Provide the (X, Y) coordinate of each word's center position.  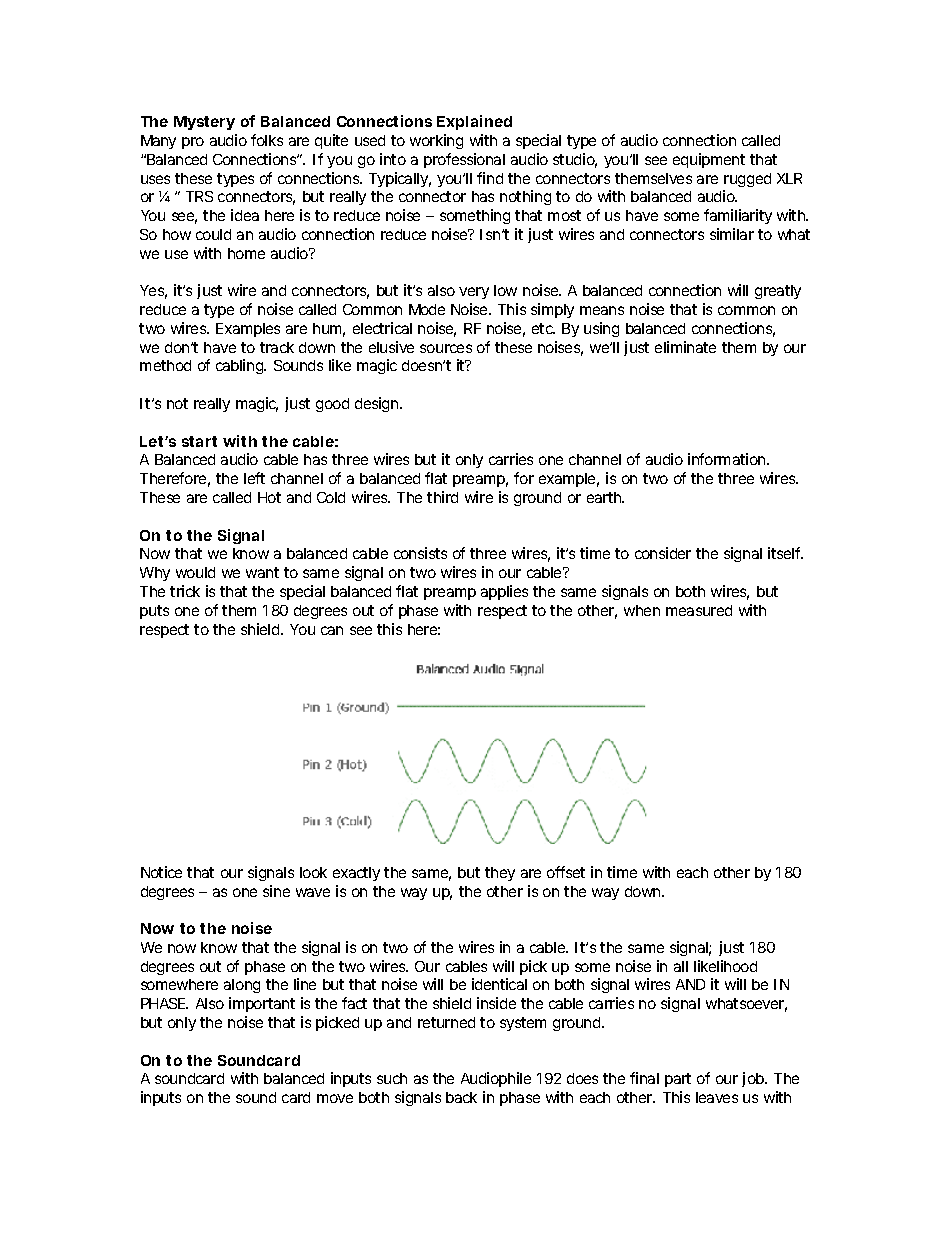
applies (504, 592)
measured (699, 610)
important (262, 1004)
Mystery (204, 123)
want (262, 572)
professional (464, 160)
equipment (709, 160)
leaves (717, 1097)
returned (446, 1022)
